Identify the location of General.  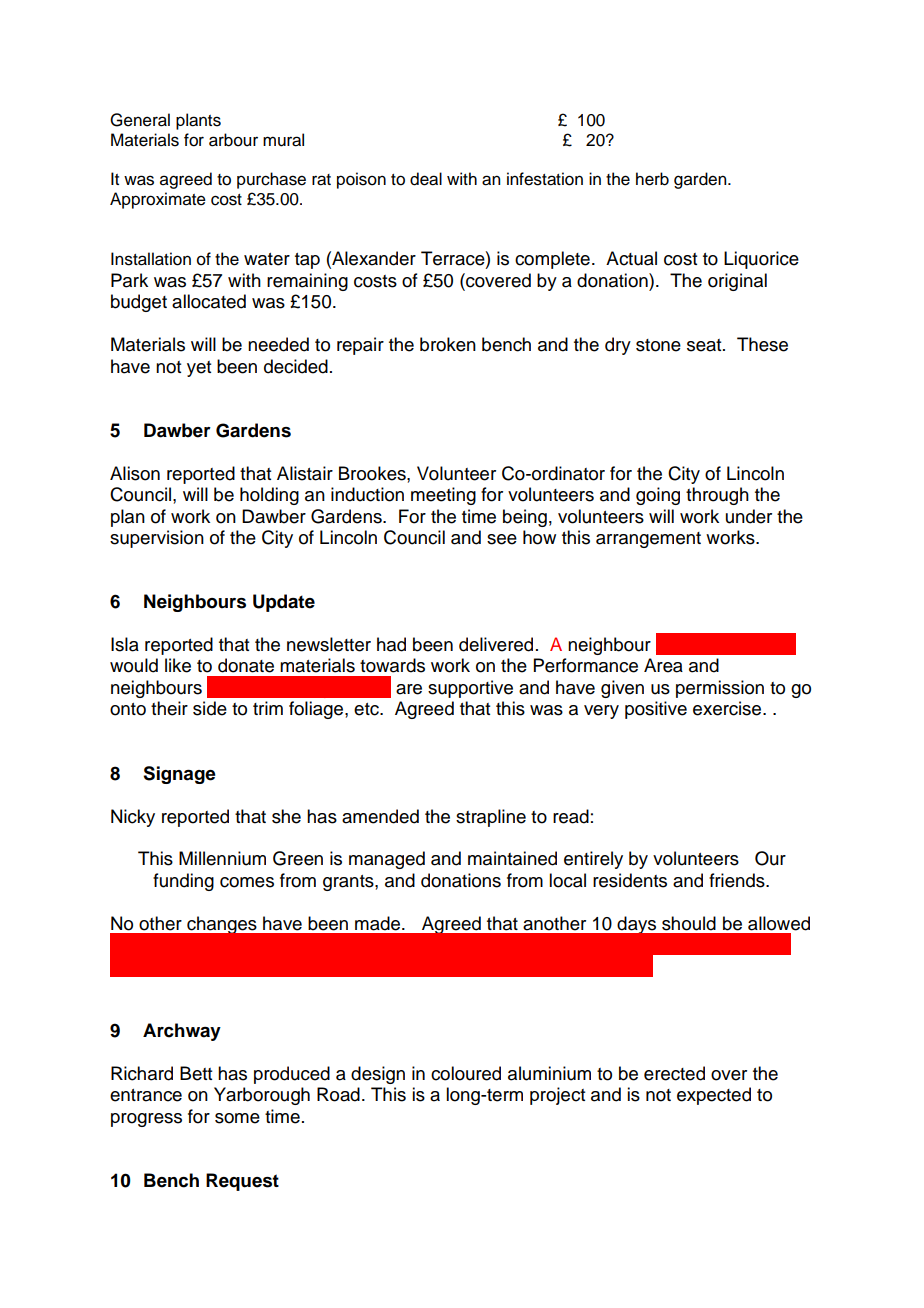
(140, 120).
